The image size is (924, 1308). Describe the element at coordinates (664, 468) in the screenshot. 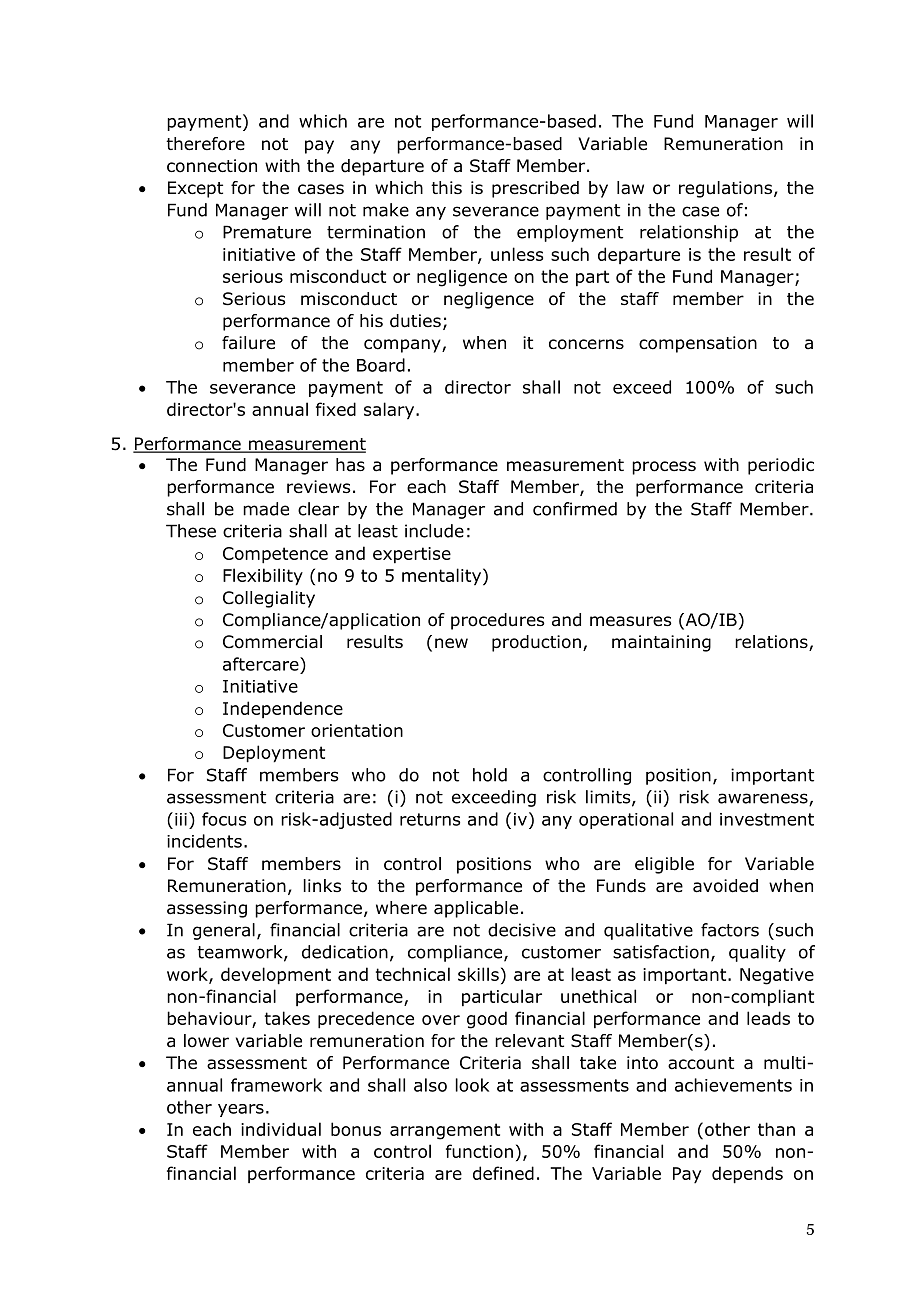

I see `process` at that location.
